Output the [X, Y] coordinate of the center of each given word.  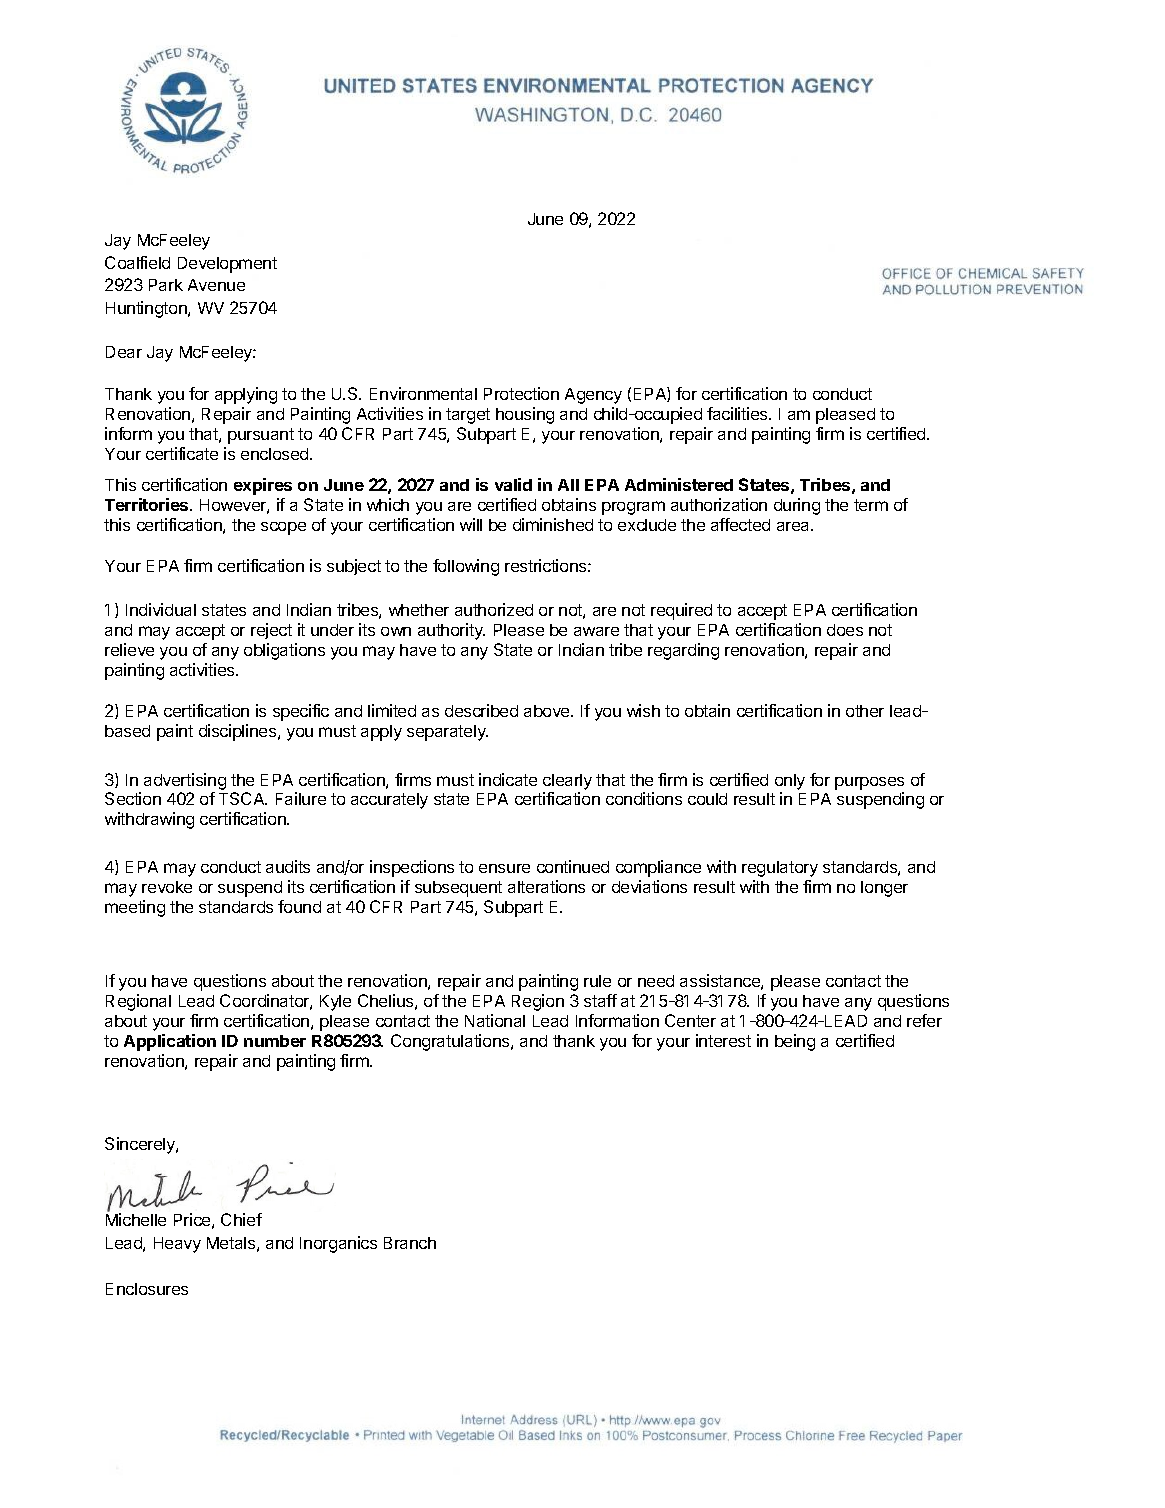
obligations [284, 651]
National [495, 1020]
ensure [504, 868]
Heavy [177, 1245]
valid [513, 484]
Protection [521, 393]
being [795, 1042]
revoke [167, 887]
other [865, 711]
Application [170, 1042]
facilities [738, 413]
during [797, 506]
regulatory [780, 869]
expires [263, 486]
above [548, 711]
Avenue [216, 285]
